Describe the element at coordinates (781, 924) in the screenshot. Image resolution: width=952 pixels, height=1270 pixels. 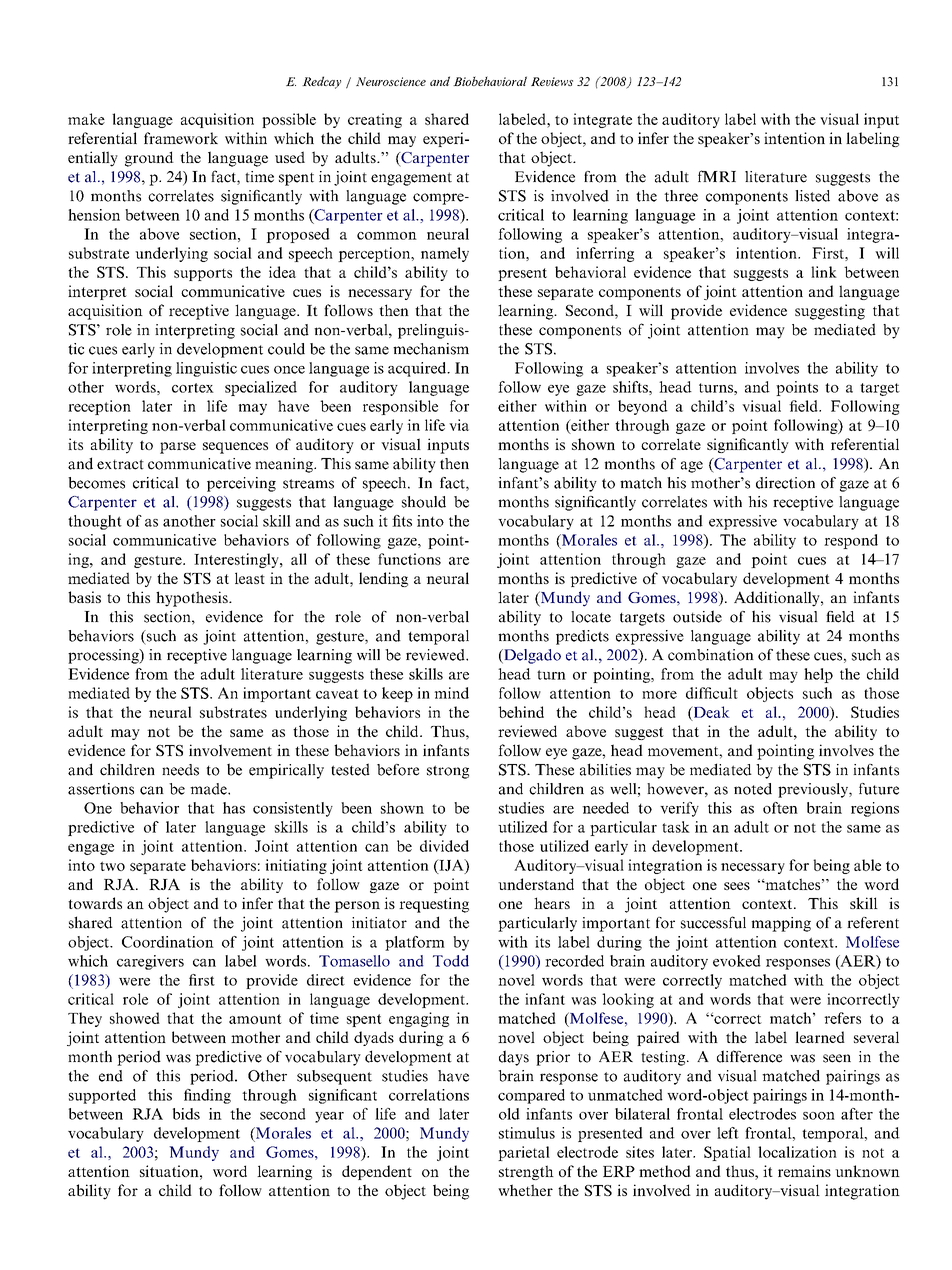
I see `mapping` at that location.
